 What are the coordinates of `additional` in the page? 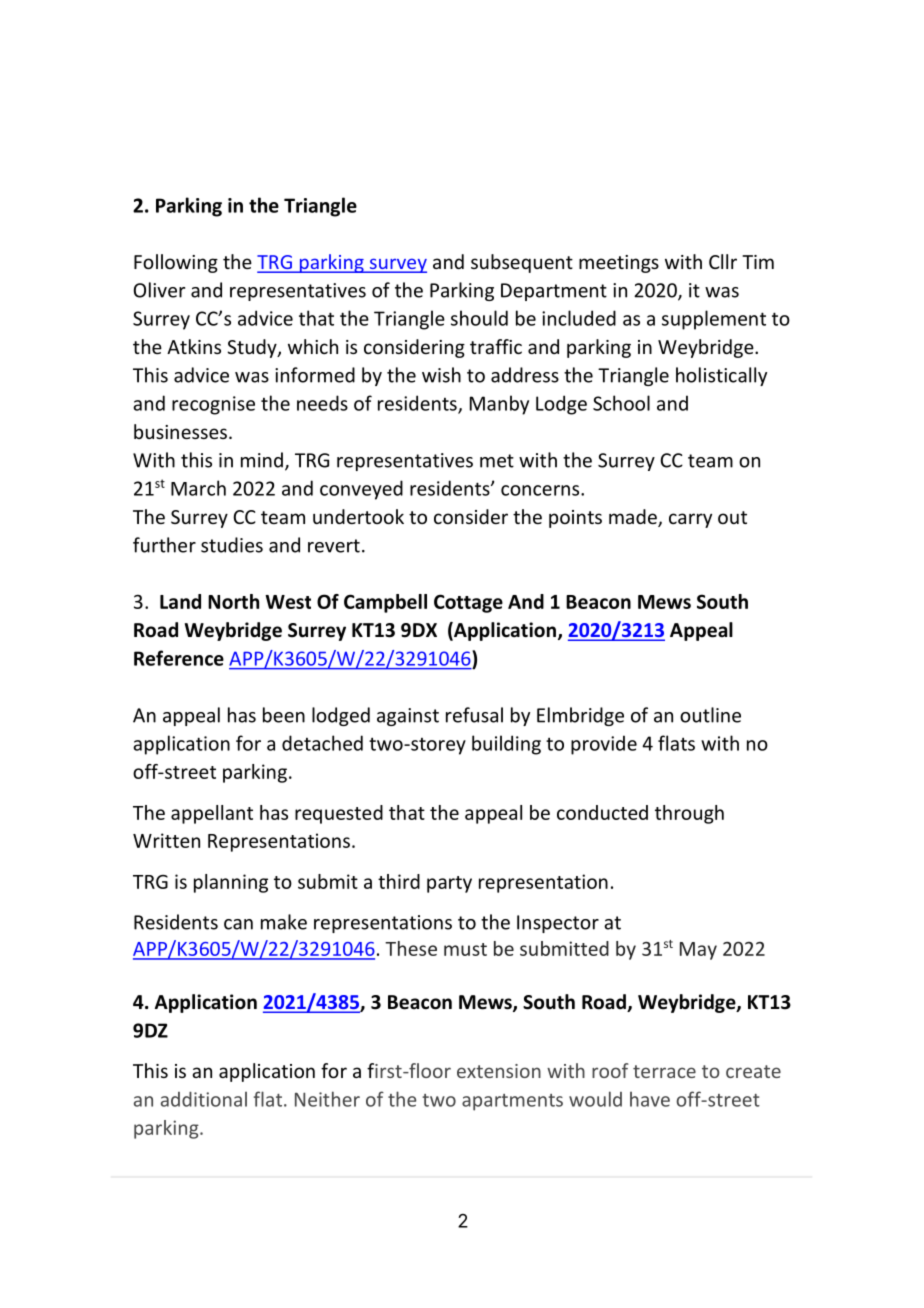 It's located at (204, 1099).
